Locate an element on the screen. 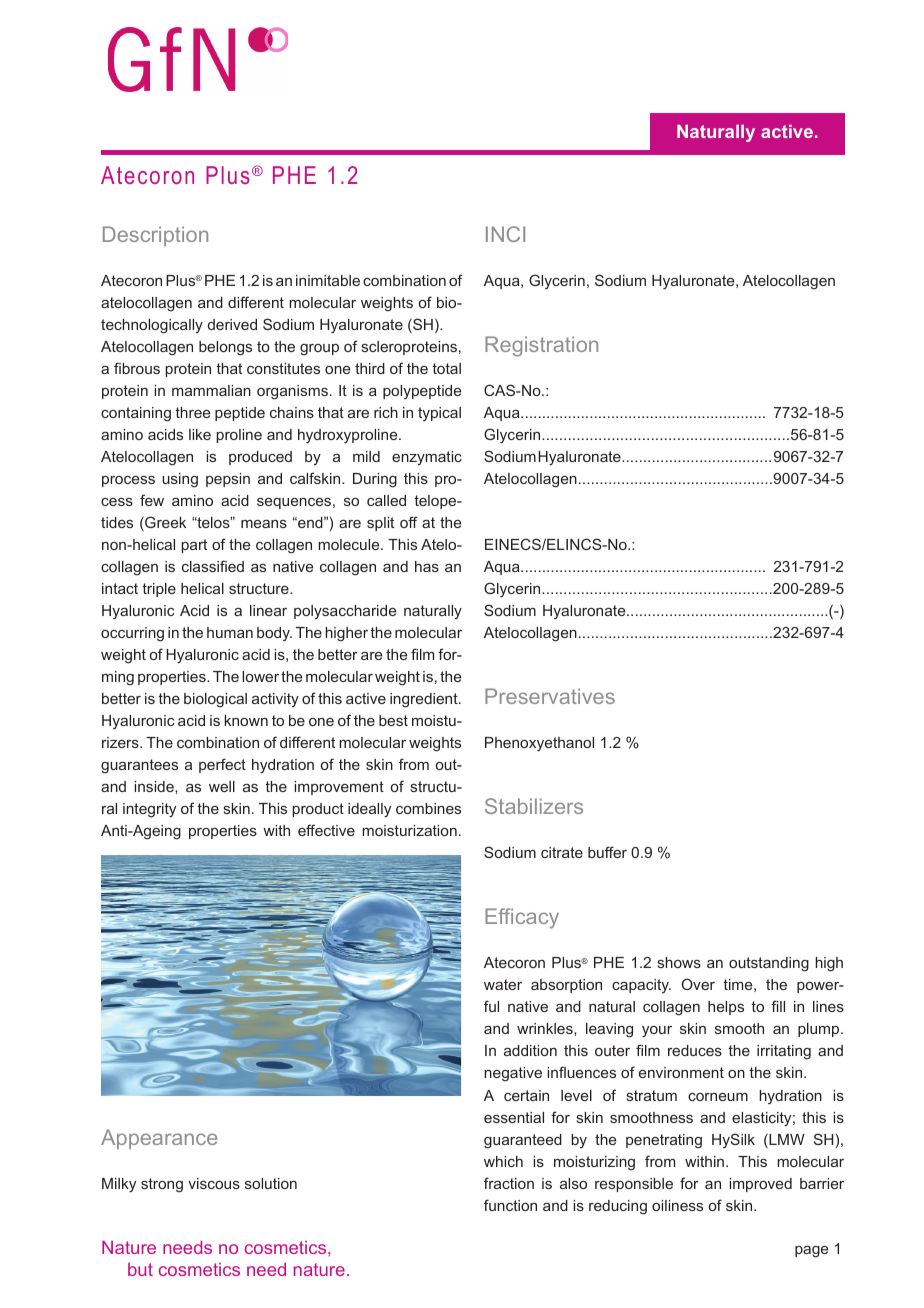 Image resolution: width=924 pixels, height=1308 pixels. viscous is located at coordinates (214, 1183).
